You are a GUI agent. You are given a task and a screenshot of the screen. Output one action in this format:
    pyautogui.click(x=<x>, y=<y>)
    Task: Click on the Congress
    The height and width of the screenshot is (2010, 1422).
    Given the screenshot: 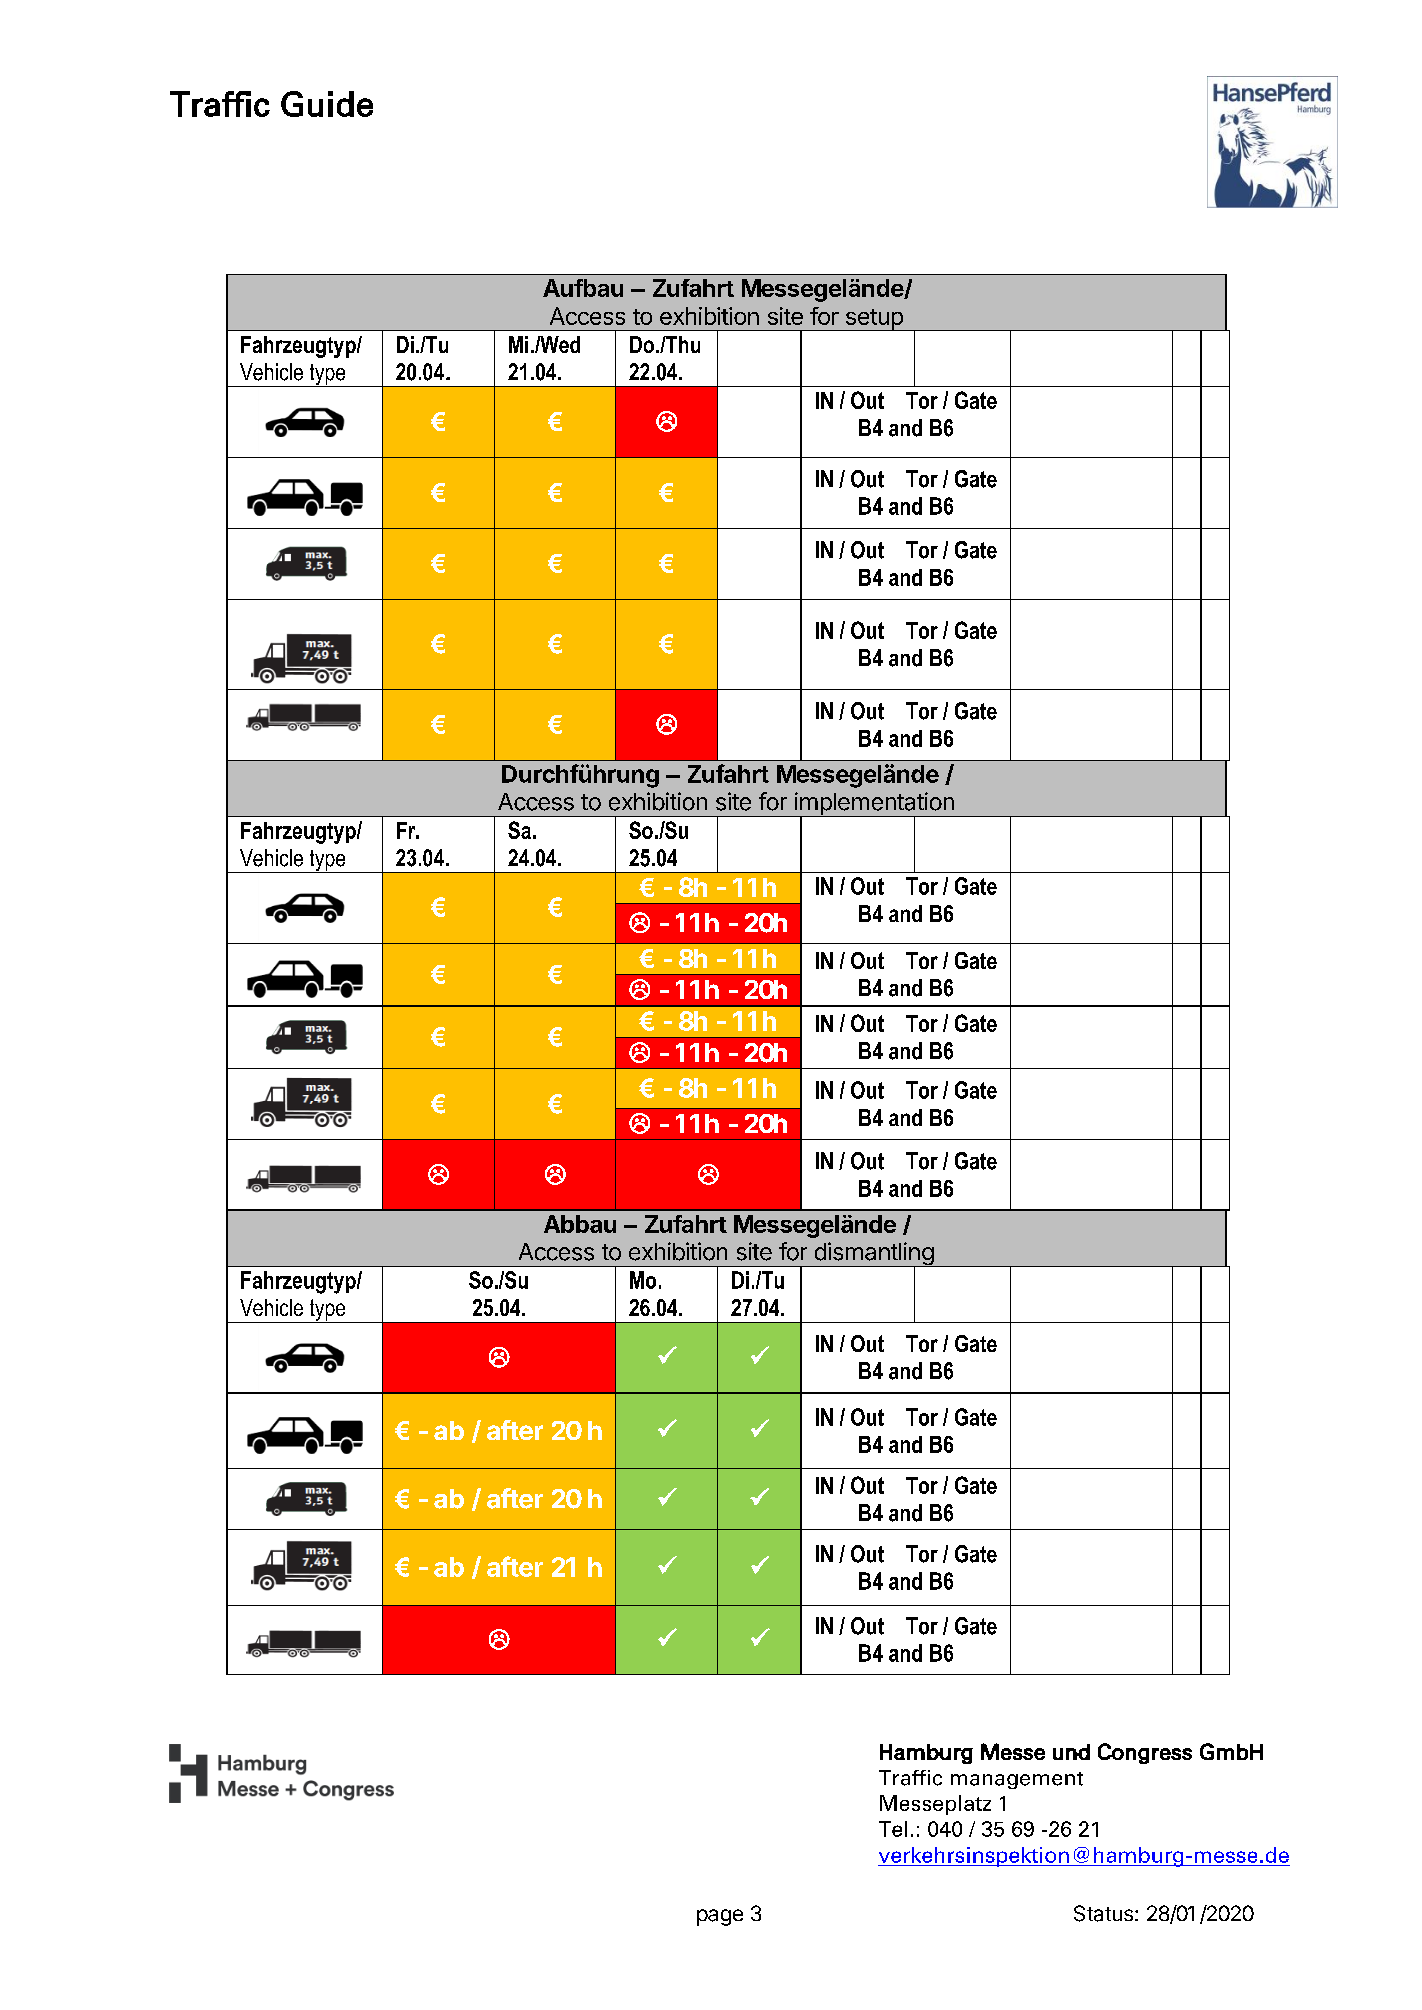 What is the action you would take?
    pyautogui.click(x=1145, y=1753)
